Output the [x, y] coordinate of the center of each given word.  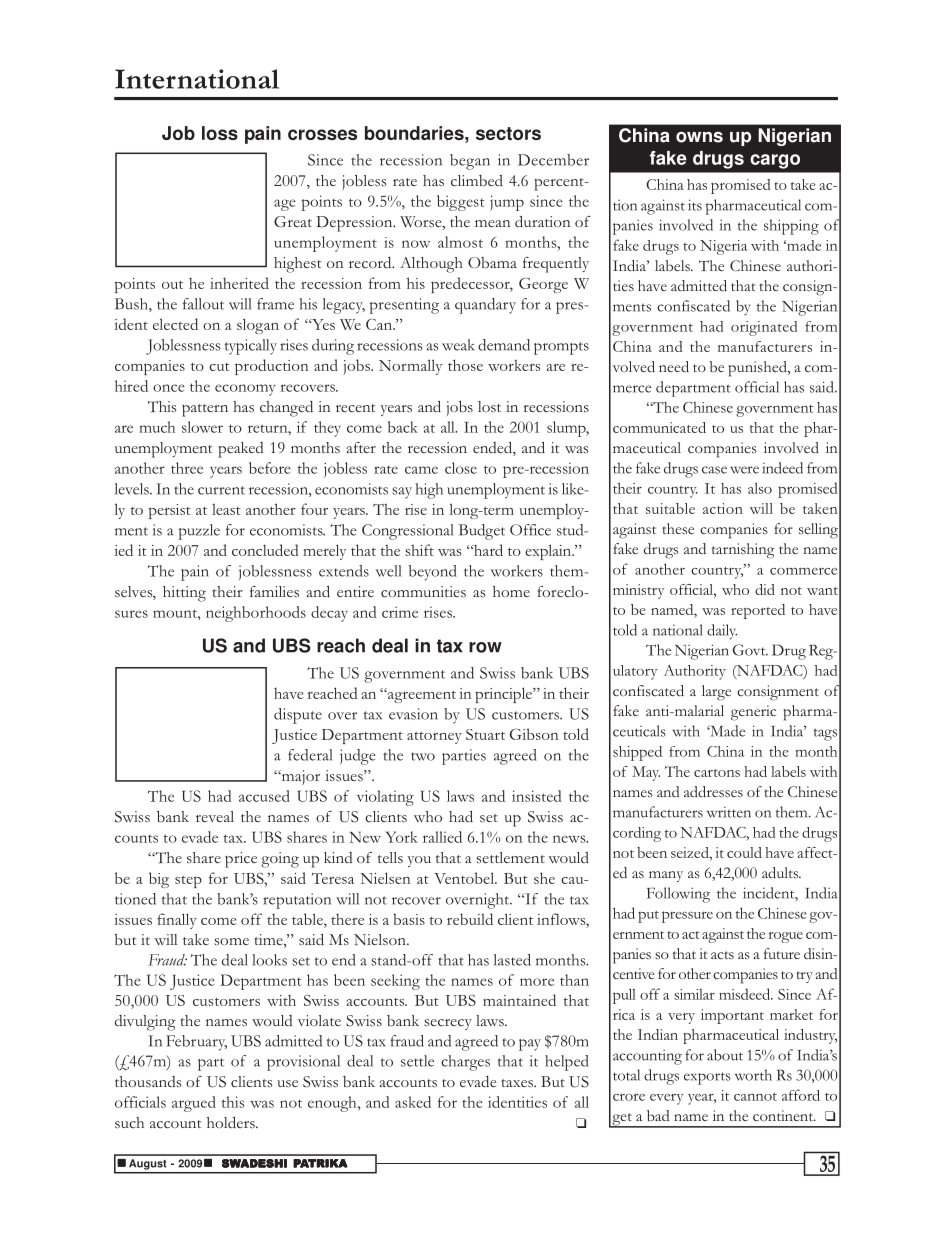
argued [194, 1104]
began [470, 162]
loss [220, 133]
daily [722, 632]
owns [699, 137]
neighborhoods [256, 614]
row [485, 647]
